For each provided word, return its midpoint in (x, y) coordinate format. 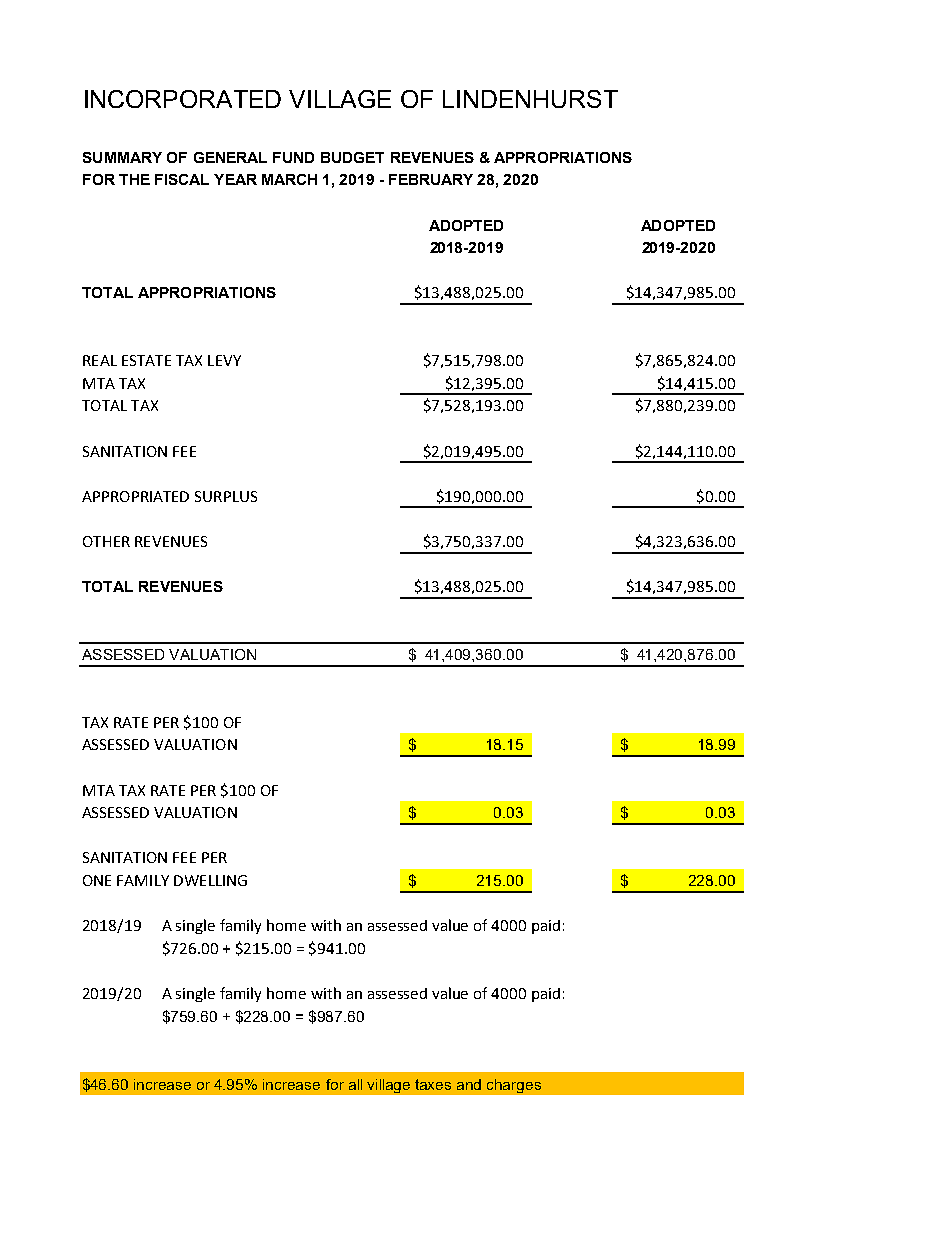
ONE (97, 880)
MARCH (289, 179)
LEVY (224, 360)
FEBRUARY (431, 179)
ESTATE (146, 360)
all (355, 1084)
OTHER (106, 541)
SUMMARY (122, 157)
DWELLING (210, 880)
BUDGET (352, 157)
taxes (433, 1084)
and (469, 1084)
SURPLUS (226, 496)
